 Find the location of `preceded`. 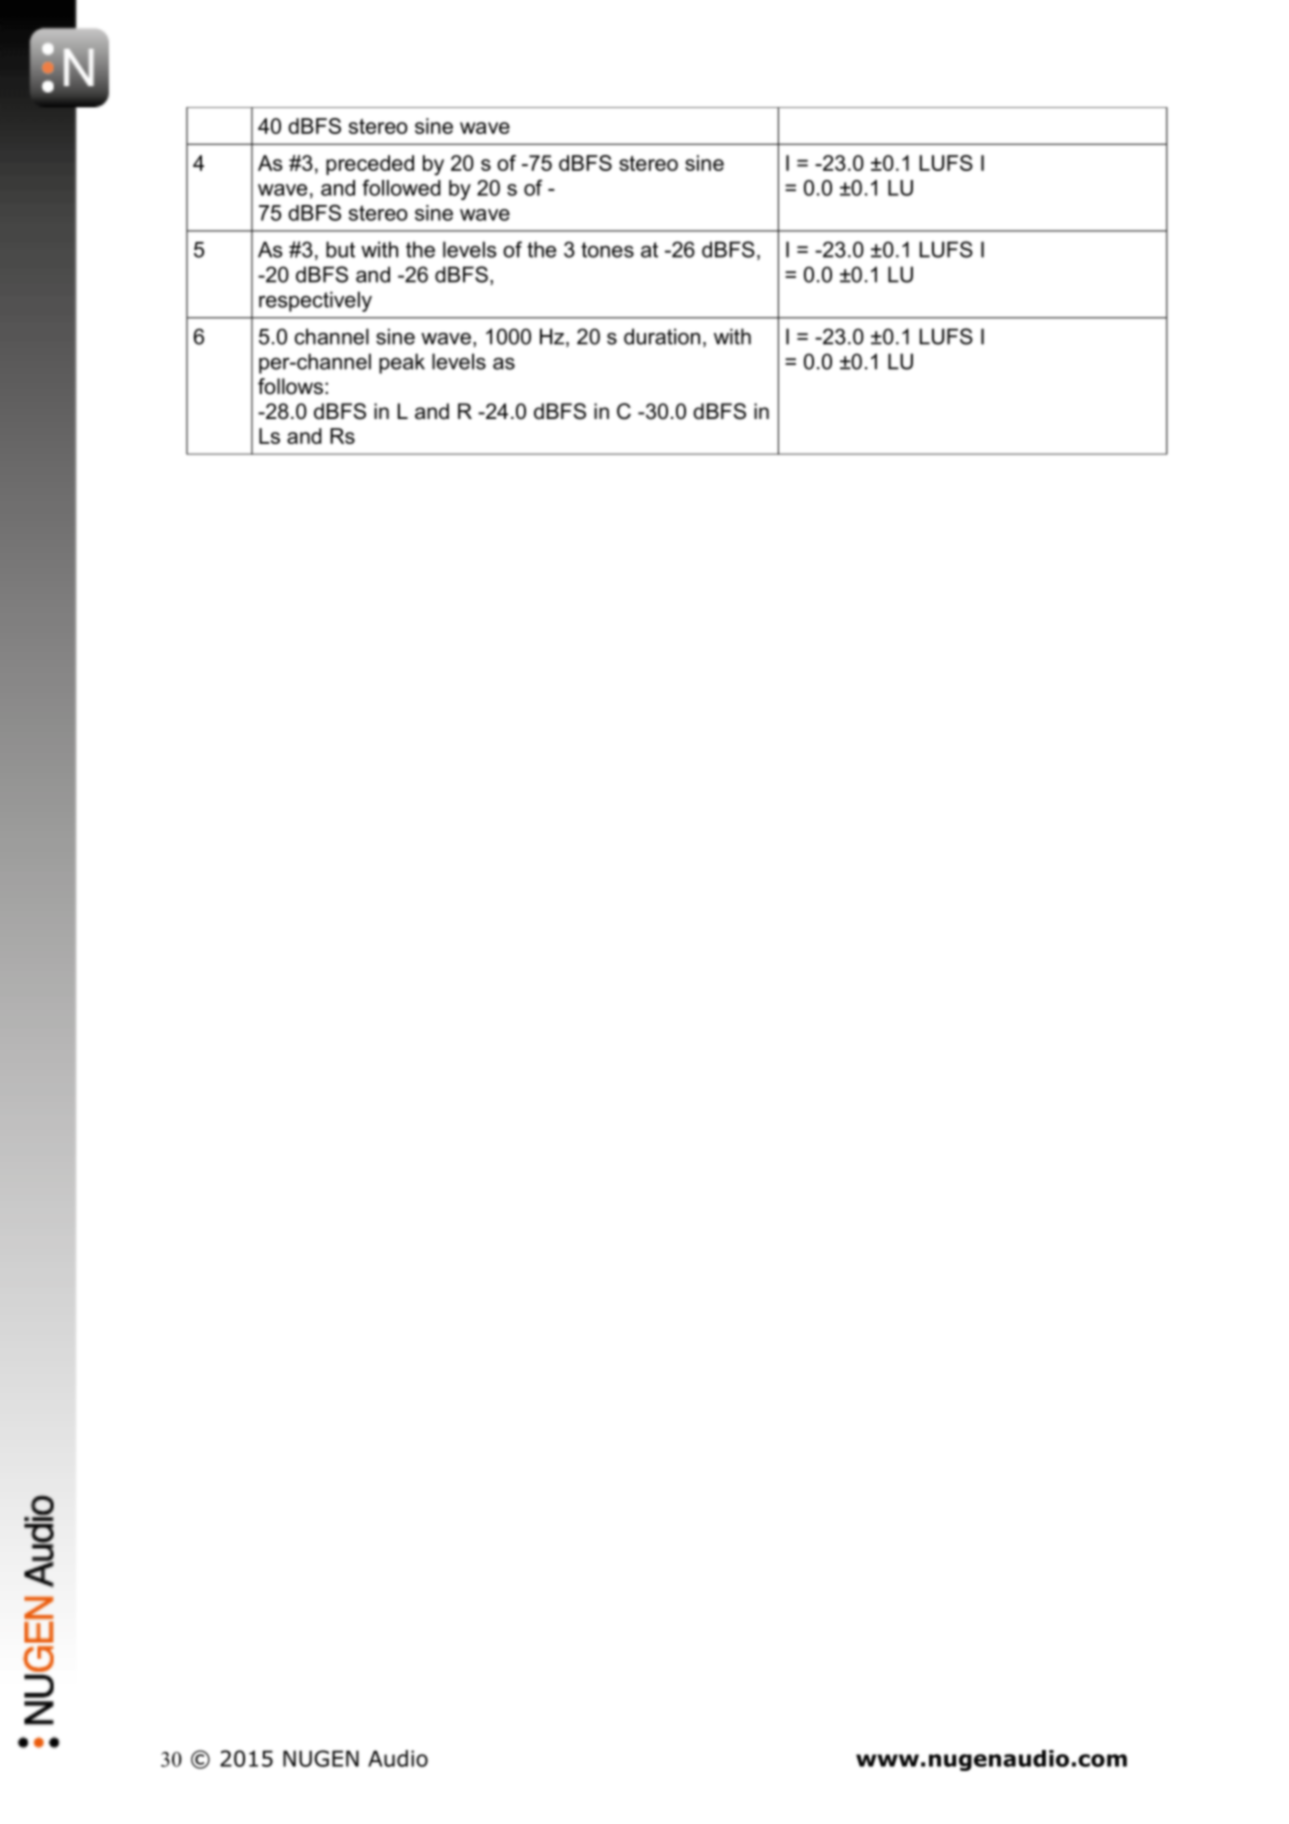

preceded is located at coordinates (370, 165).
